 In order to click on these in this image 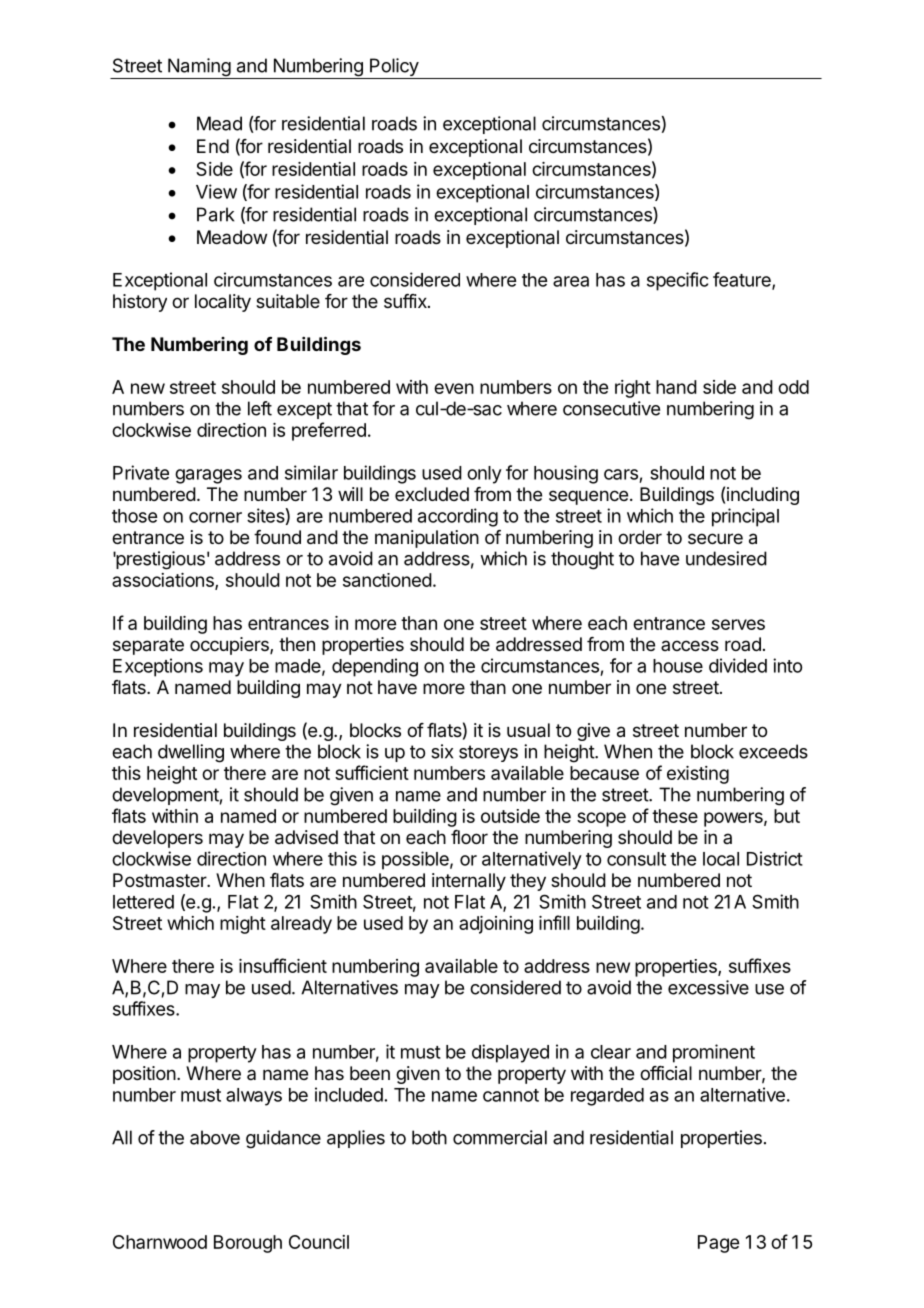, I will do `click(675, 816)`.
